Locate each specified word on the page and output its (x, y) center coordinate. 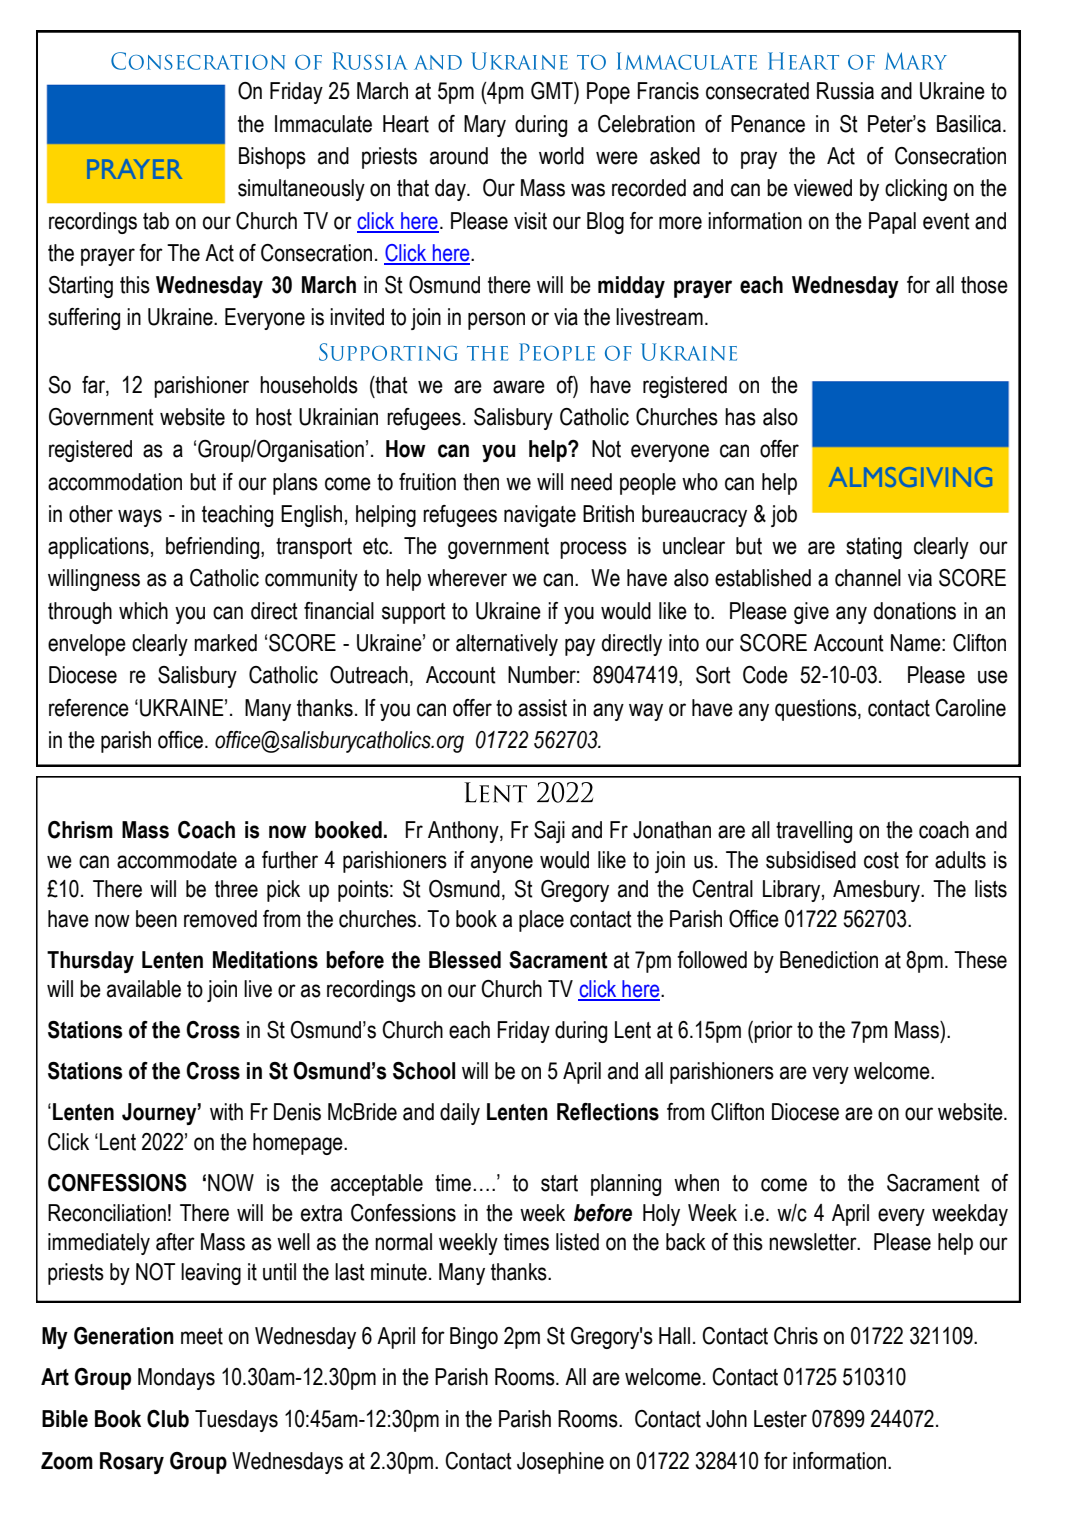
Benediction (829, 960)
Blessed (465, 960)
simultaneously (301, 190)
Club (168, 1419)
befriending (212, 548)
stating (874, 548)
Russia (845, 91)
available (144, 989)
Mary (485, 126)
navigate (540, 516)
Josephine (560, 1463)
